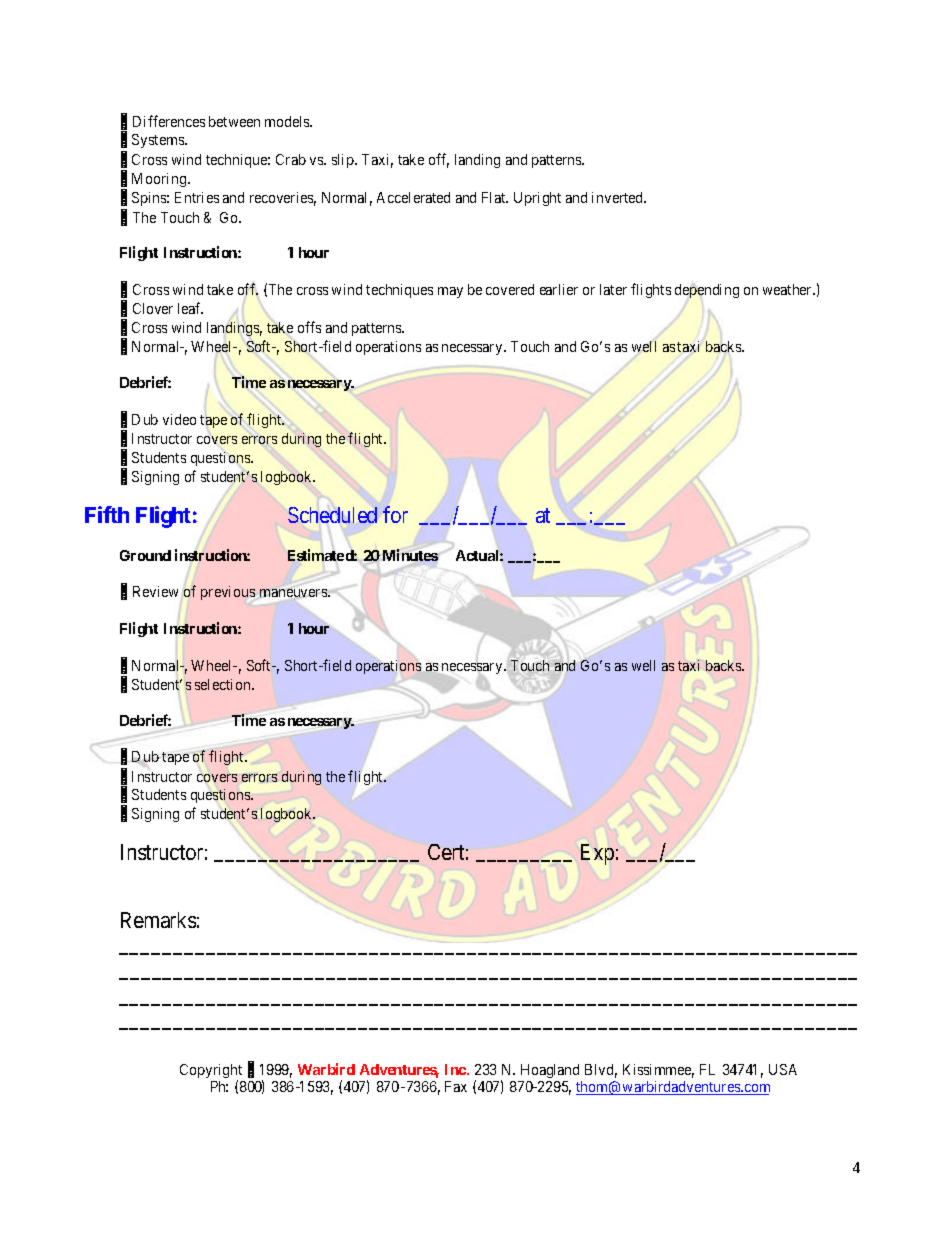 The image size is (952, 1233). Describe the element at coordinates (224, 684) in the screenshot. I see `selection` at that location.
